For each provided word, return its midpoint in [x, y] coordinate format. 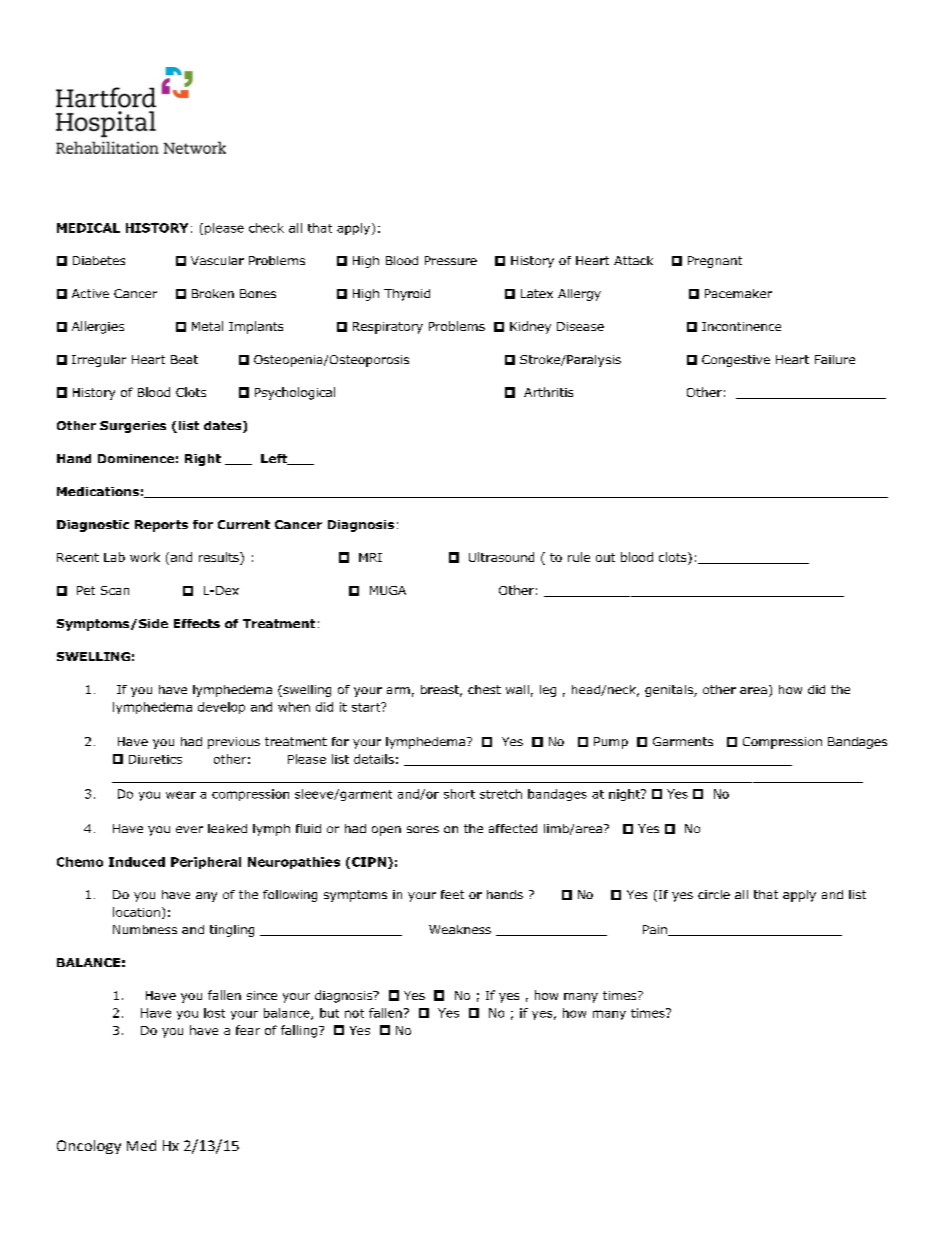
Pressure [451, 260]
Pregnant [715, 262]
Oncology [89, 1147]
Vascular [217, 260]
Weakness [460, 929]
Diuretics [155, 759]
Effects [197, 623]
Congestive [736, 361]
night [625, 795]
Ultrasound [501, 557]
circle [714, 894]
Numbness [145, 929]
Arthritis [548, 392]
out [605, 557]
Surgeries [133, 427]
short [459, 794]
